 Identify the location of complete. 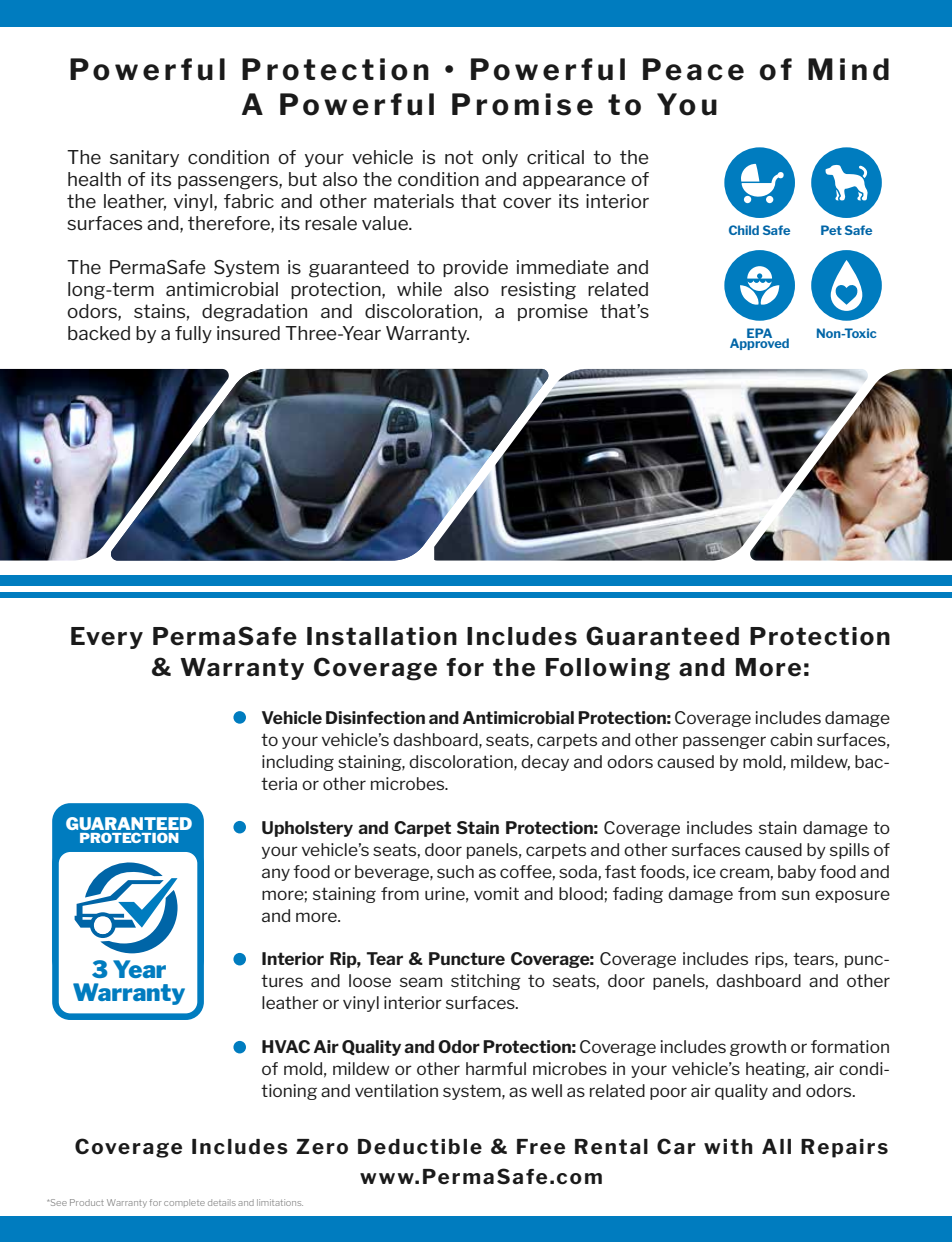
(184, 1203).
